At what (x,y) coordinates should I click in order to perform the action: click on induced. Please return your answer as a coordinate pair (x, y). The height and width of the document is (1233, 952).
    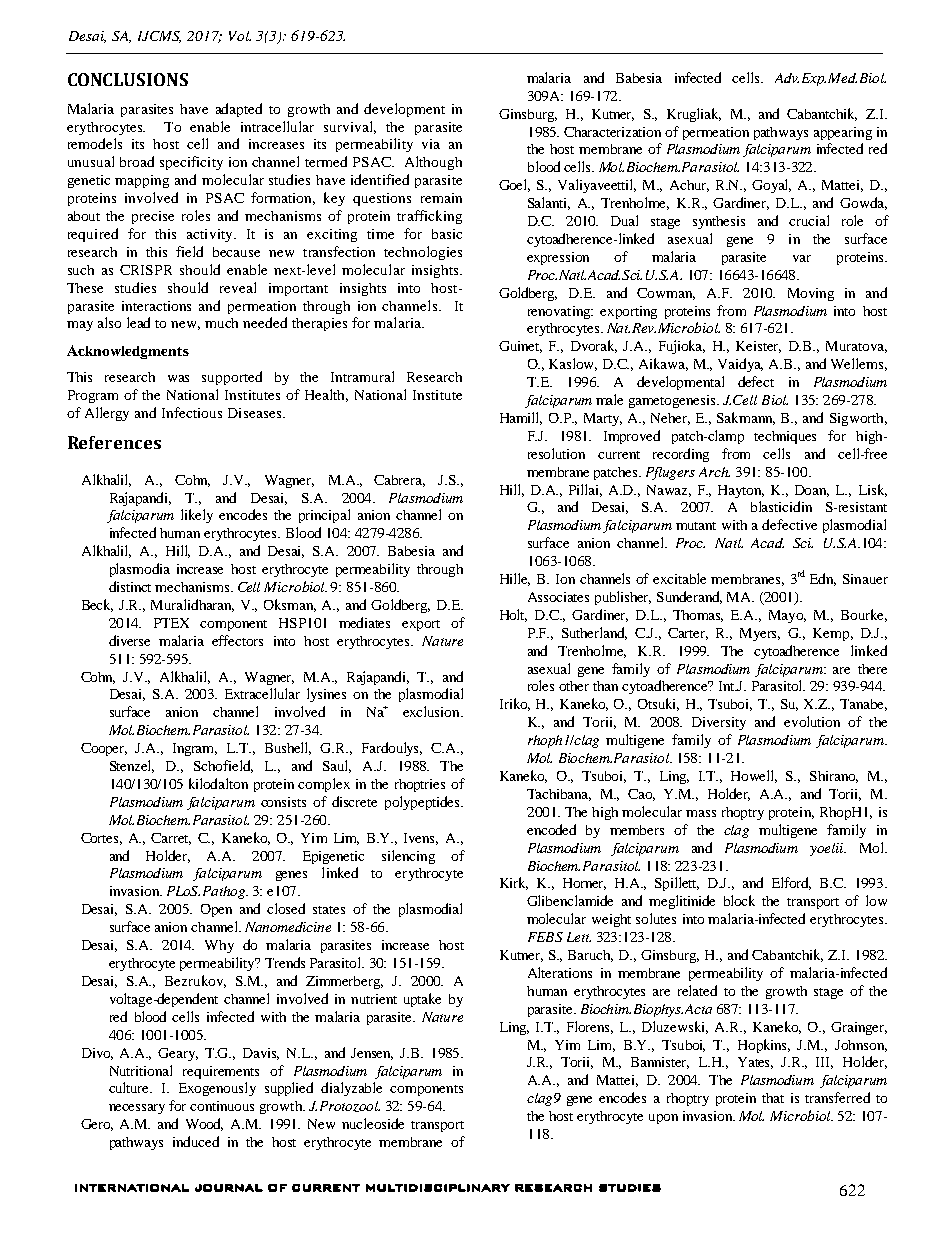
    Looking at the image, I should click on (196, 1141).
